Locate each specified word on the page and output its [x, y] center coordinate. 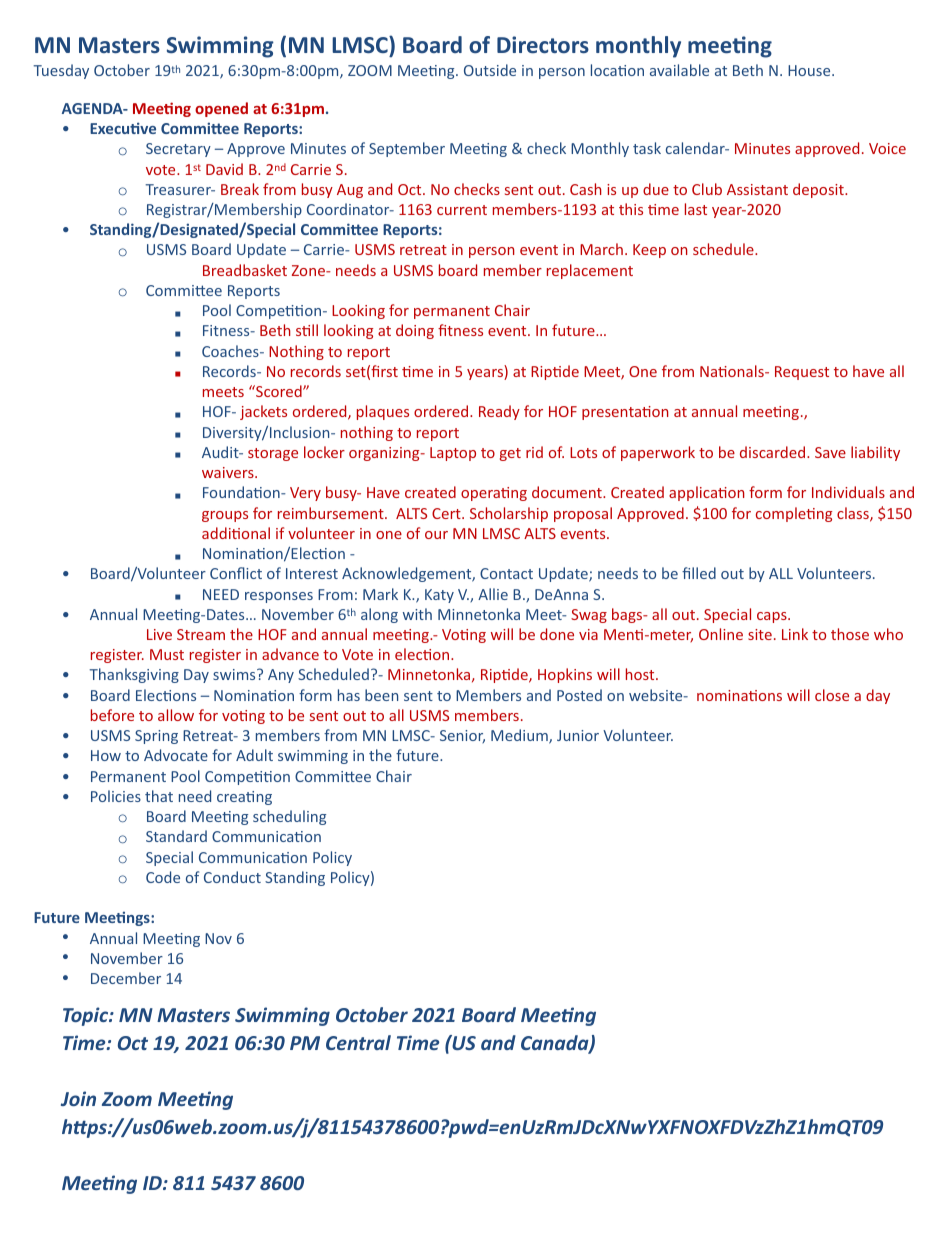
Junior [578, 735]
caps [773, 617]
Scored [279, 391]
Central [358, 1042]
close [832, 695]
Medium [520, 736]
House [810, 70]
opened [221, 109]
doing [415, 331]
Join [78, 1098]
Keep [649, 251]
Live [159, 634]
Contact [506, 573]
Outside [490, 70]
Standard [176, 836]
